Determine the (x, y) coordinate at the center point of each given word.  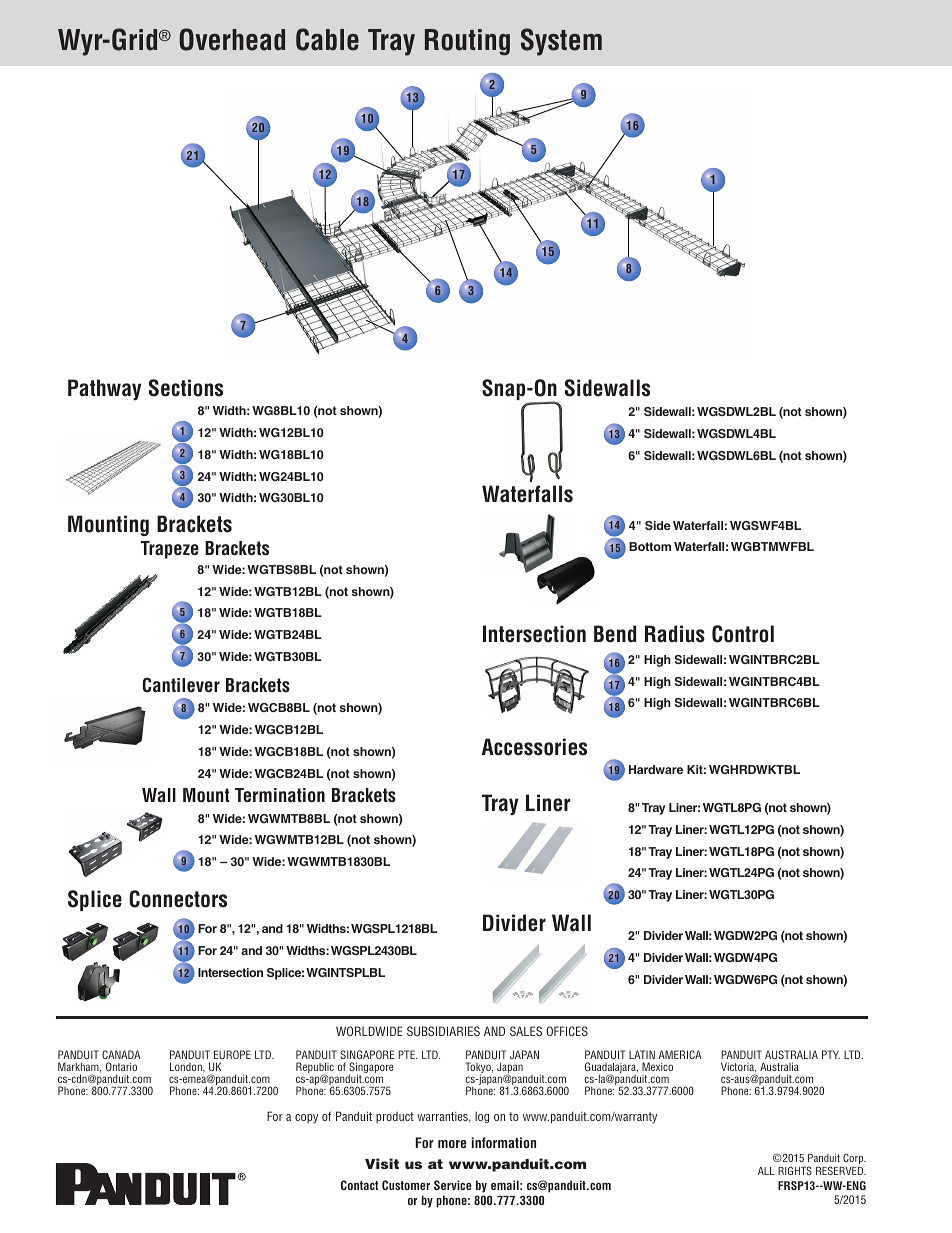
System (561, 42)
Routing (467, 42)
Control (743, 634)
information (504, 1142)
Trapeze (170, 550)
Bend (615, 634)
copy (306, 1119)
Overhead (232, 39)
